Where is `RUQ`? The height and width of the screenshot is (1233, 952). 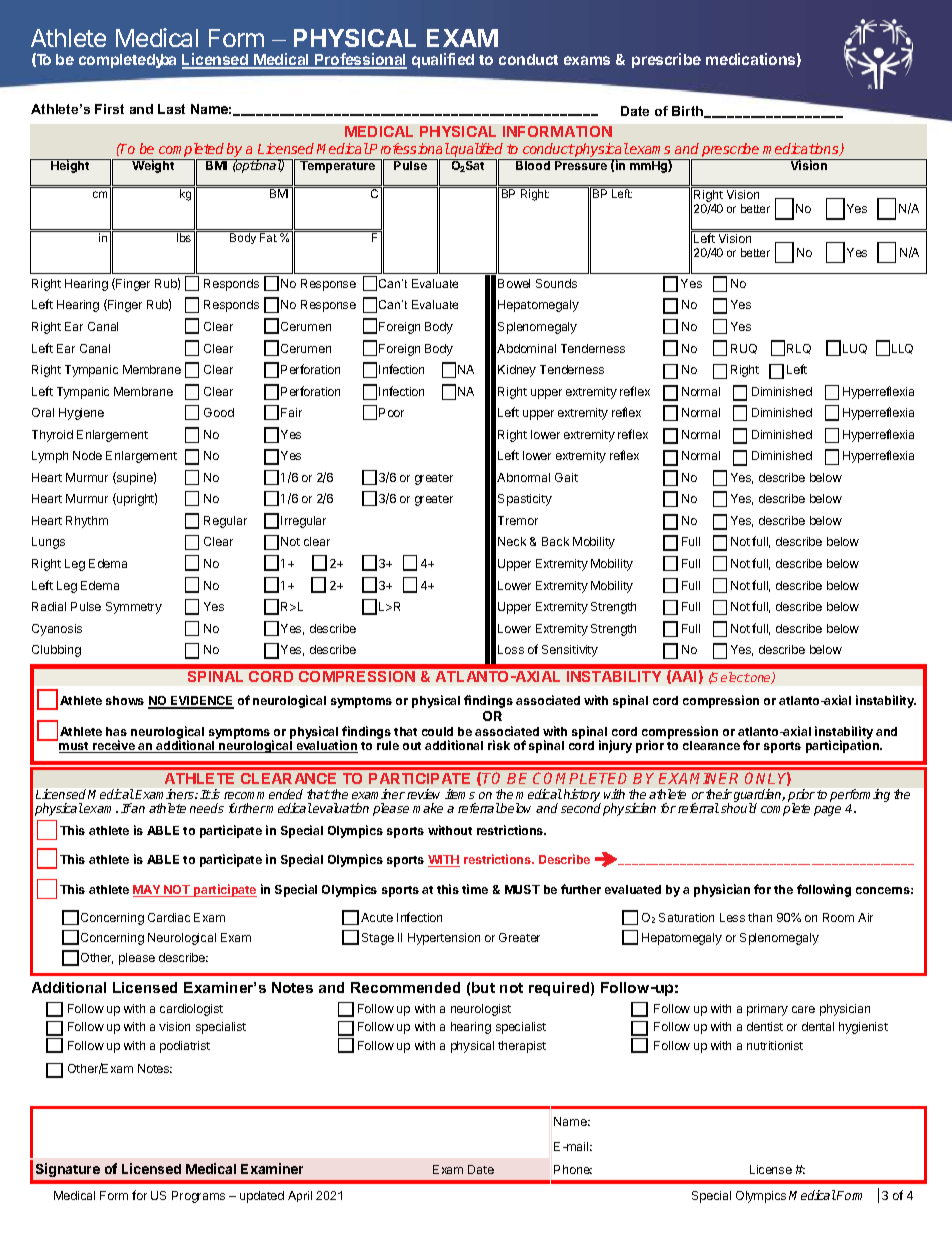 RUQ is located at coordinates (744, 349).
